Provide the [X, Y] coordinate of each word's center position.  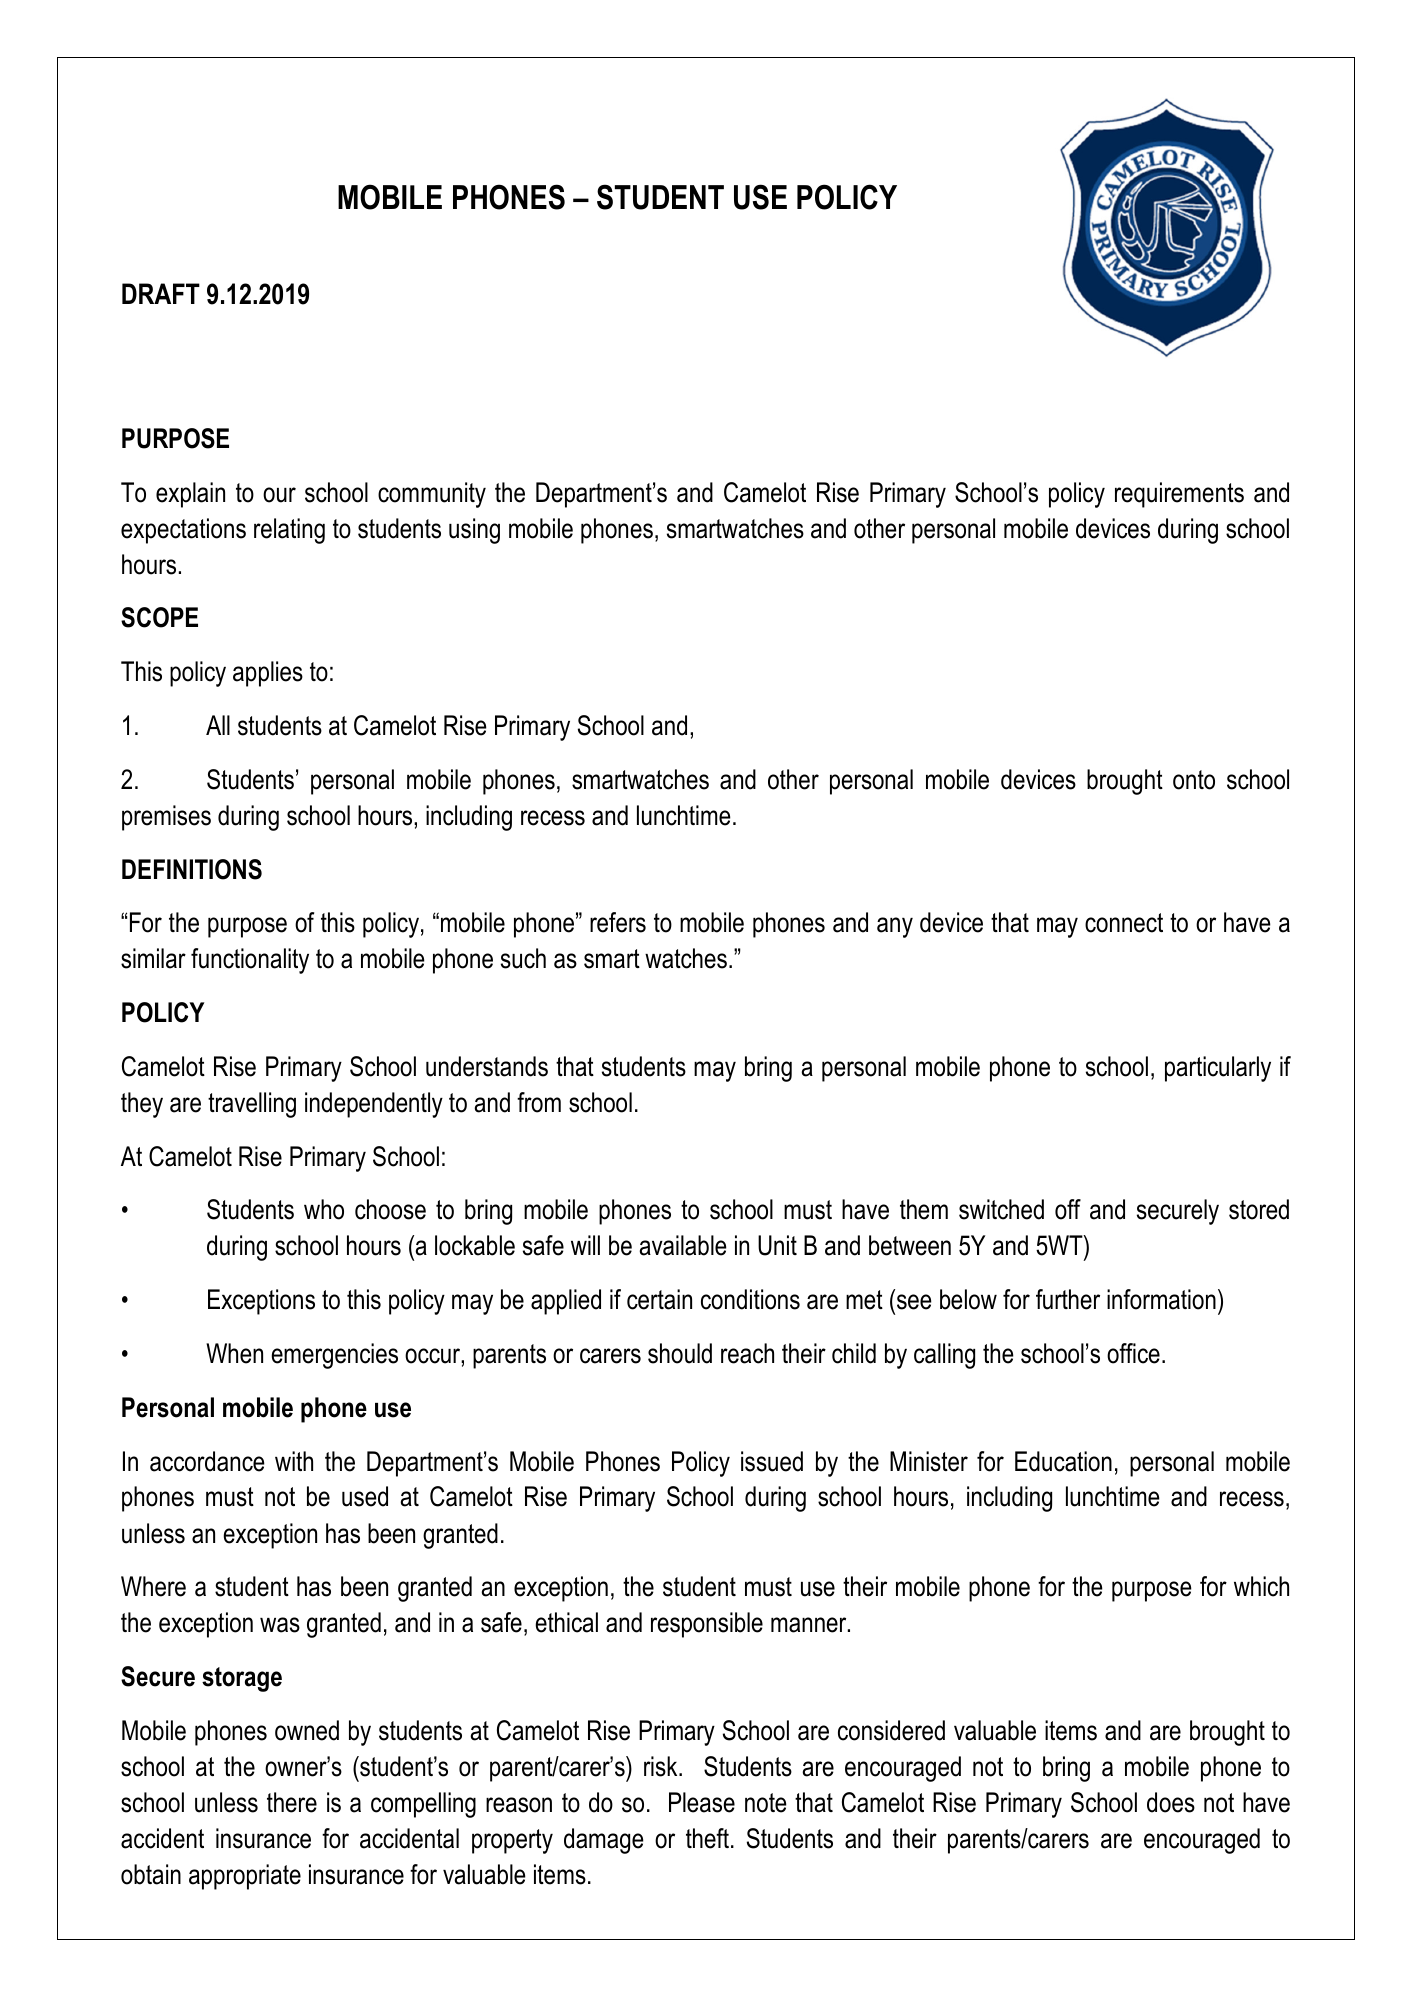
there [292, 1802]
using [474, 531]
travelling [252, 1105]
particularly [1218, 1069]
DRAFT [161, 293]
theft [707, 1838]
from [539, 1102]
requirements [1179, 495]
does [1171, 1802]
